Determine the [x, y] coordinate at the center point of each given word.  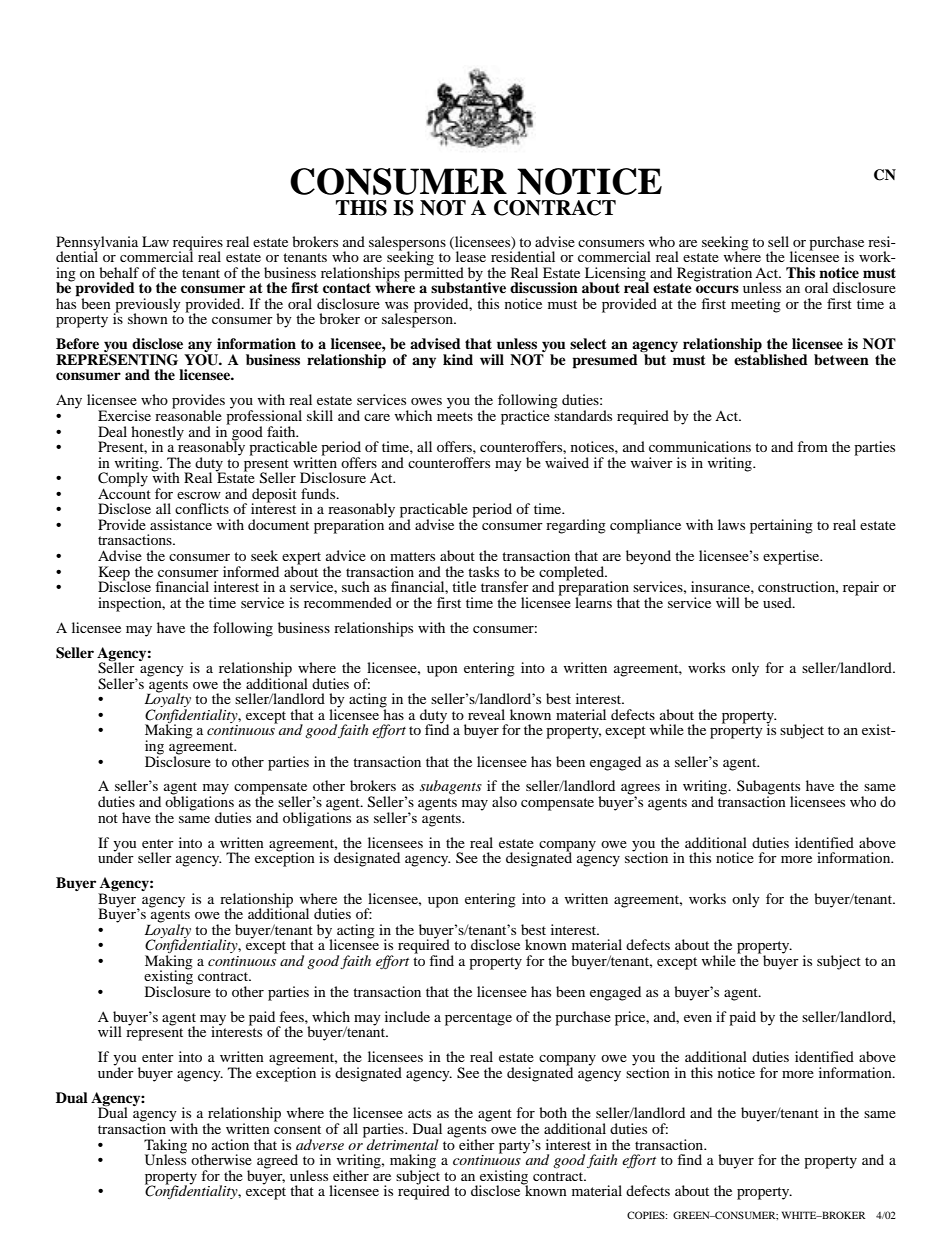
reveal [486, 714]
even [698, 1018]
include [407, 1016]
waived [567, 462]
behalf [119, 272]
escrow [199, 495]
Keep [114, 574]
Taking [165, 1147]
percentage [478, 1019]
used [778, 602]
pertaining [781, 526]
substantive [468, 287]
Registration [714, 275]
